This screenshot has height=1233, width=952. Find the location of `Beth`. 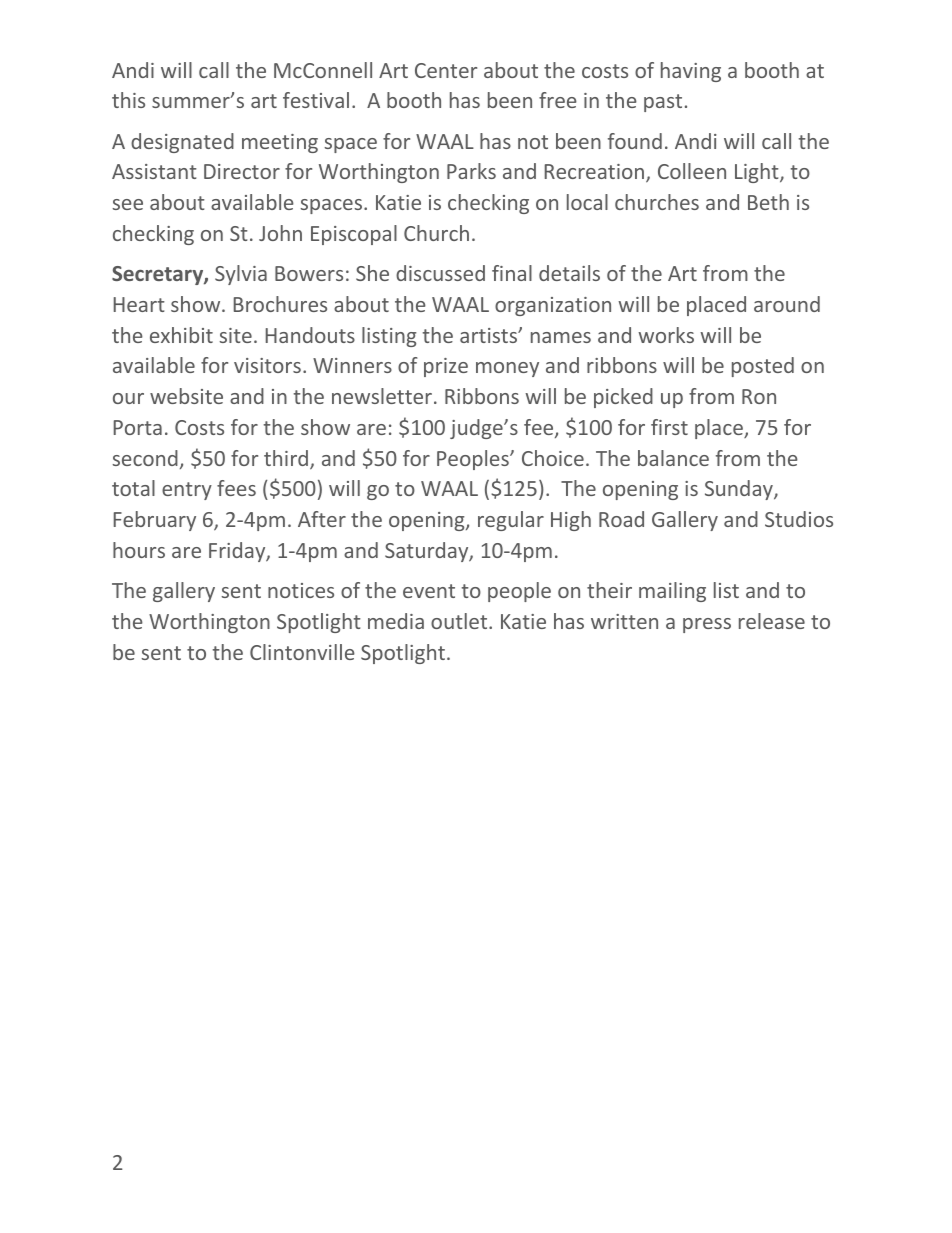

Beth is located at coordinates (768, 202).
